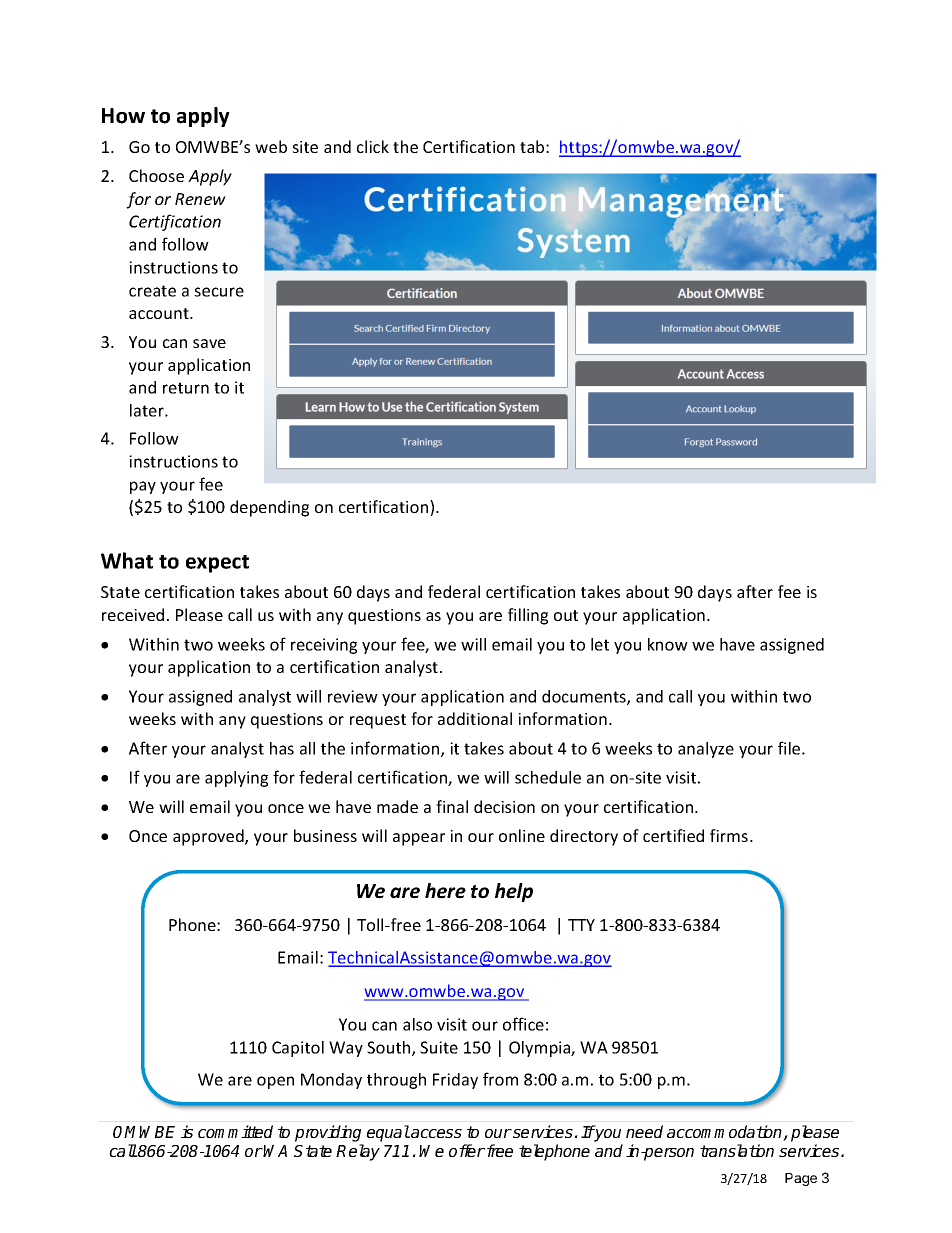  I want to click on web, so click(271, 146).
